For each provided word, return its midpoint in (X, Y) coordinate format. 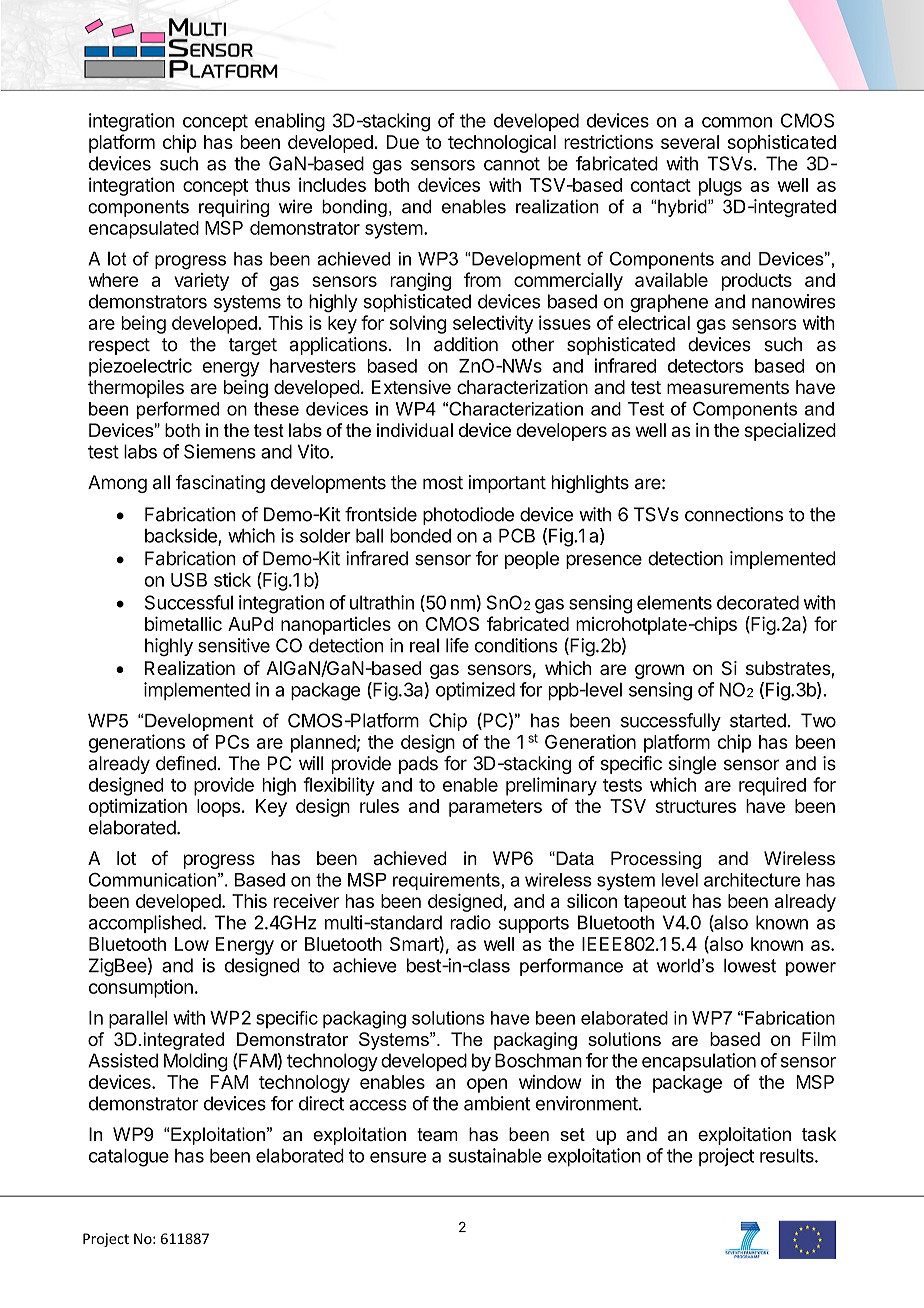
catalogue (129, 1157)
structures (695, 806)
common (737, 122)
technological (502, 144)
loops (218, 808)
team (437, 1134)
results (788, 1155)
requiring (234, 208)
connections (734, 514)
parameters (495, 808)
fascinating (220, 484)
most (443, 483)
